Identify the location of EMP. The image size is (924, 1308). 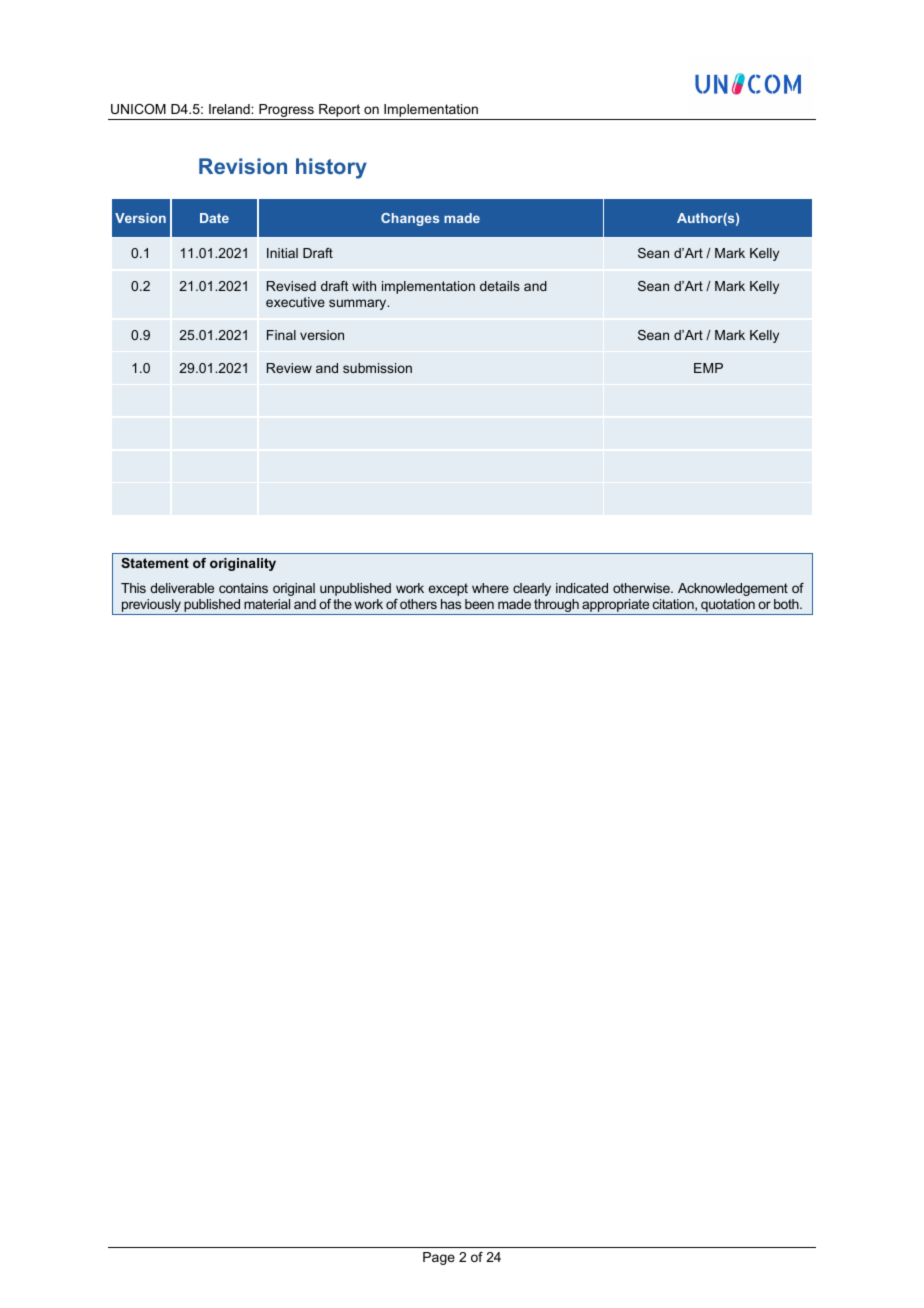
(708, 368).
